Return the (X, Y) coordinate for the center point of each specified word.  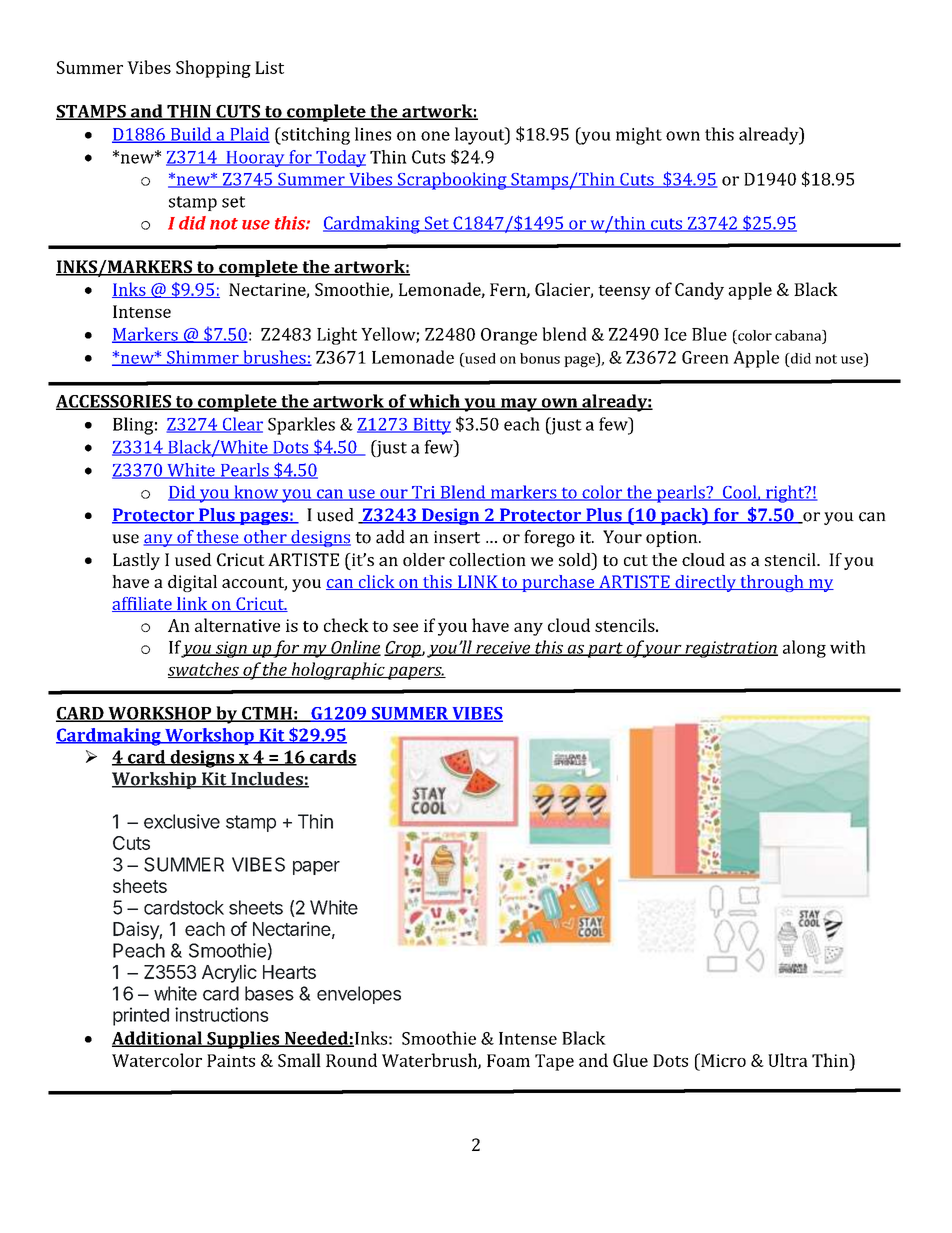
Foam (508, 1060)
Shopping (213, 69)
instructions (222, 1014)
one (435, 136)
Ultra (788, 1060)
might (639, 136)
